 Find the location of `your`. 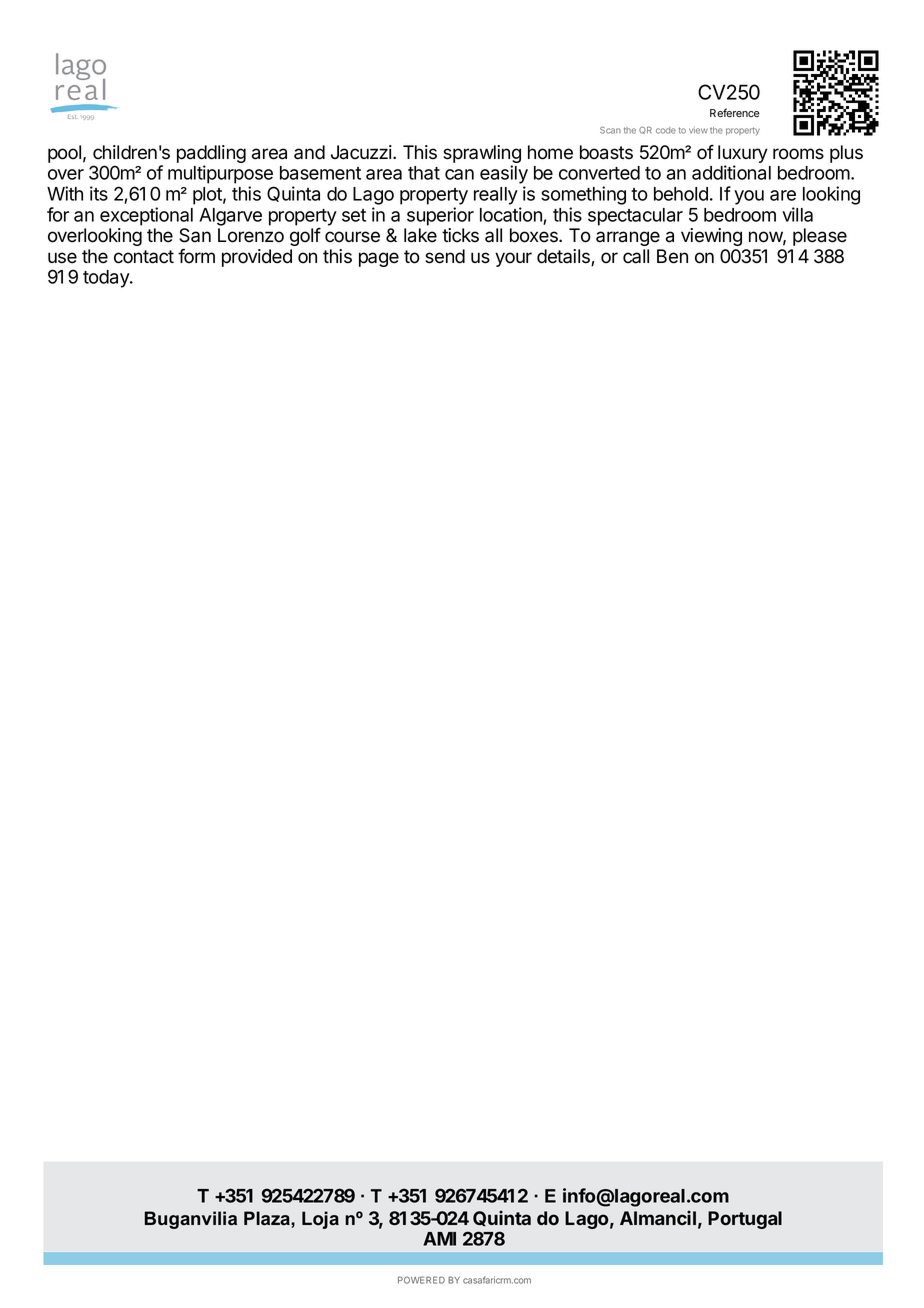

your is located at coordinates (513, 259).
